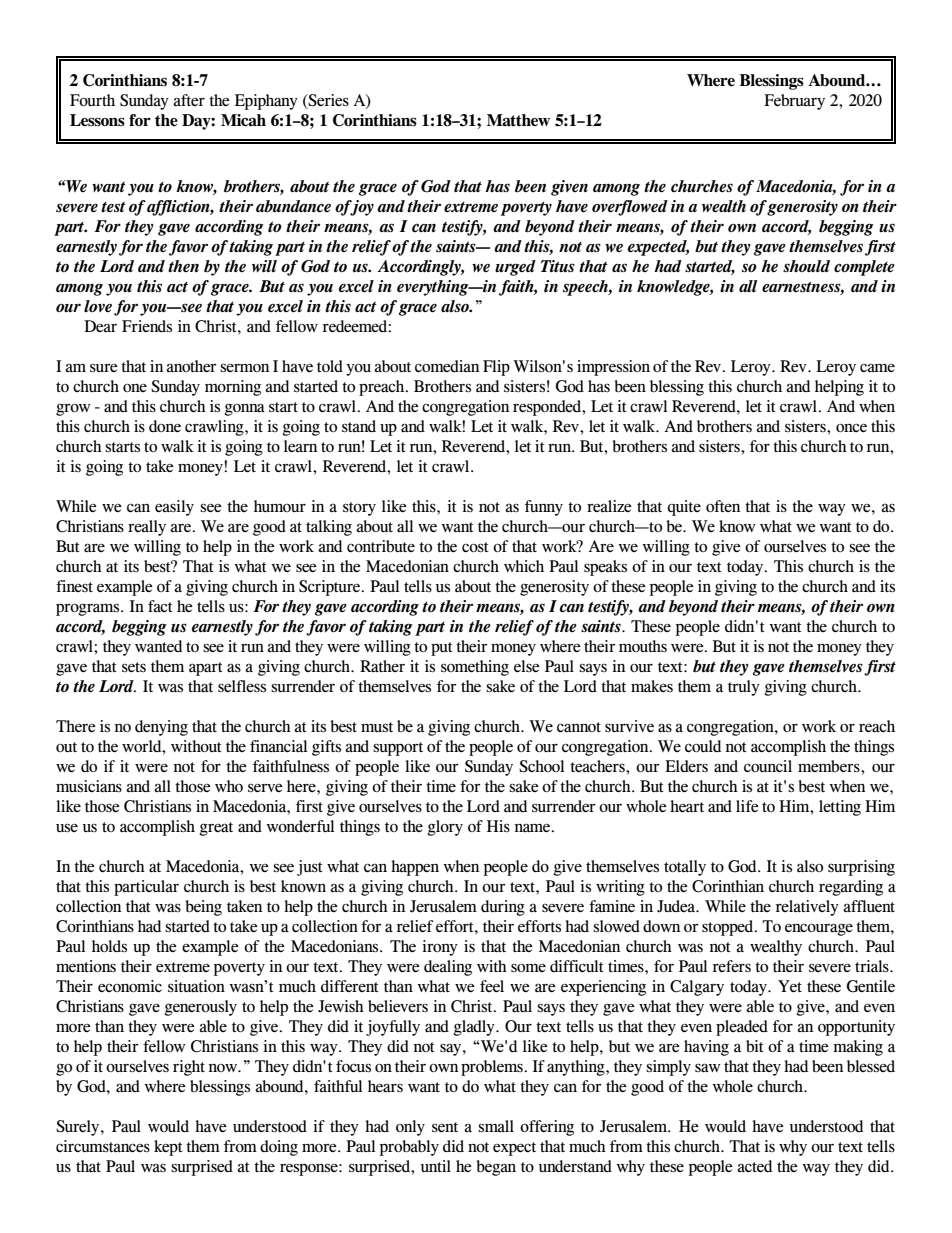 The width and height of the screenshot is (952, 1233). I want to click on Flip, so click(496, 368).
